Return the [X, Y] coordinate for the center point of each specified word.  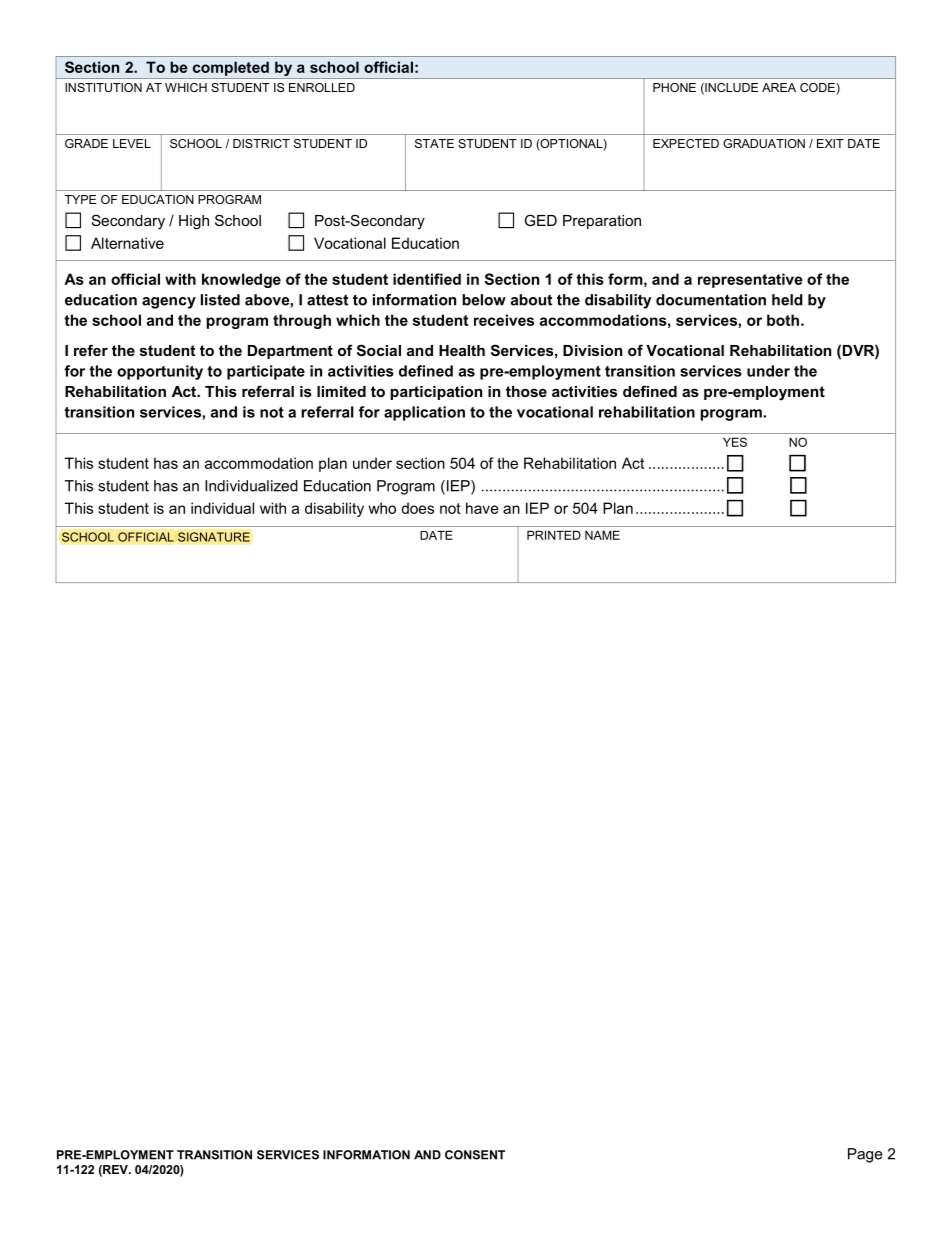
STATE [434, 143]
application [424, 413]
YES [735, 442]
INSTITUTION [103, 87]
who [382, 508]
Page [865, 1155]
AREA [779, 87]
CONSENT [475, 1155]
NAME [602, 535]
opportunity [160, 372]
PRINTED [554, 535]
